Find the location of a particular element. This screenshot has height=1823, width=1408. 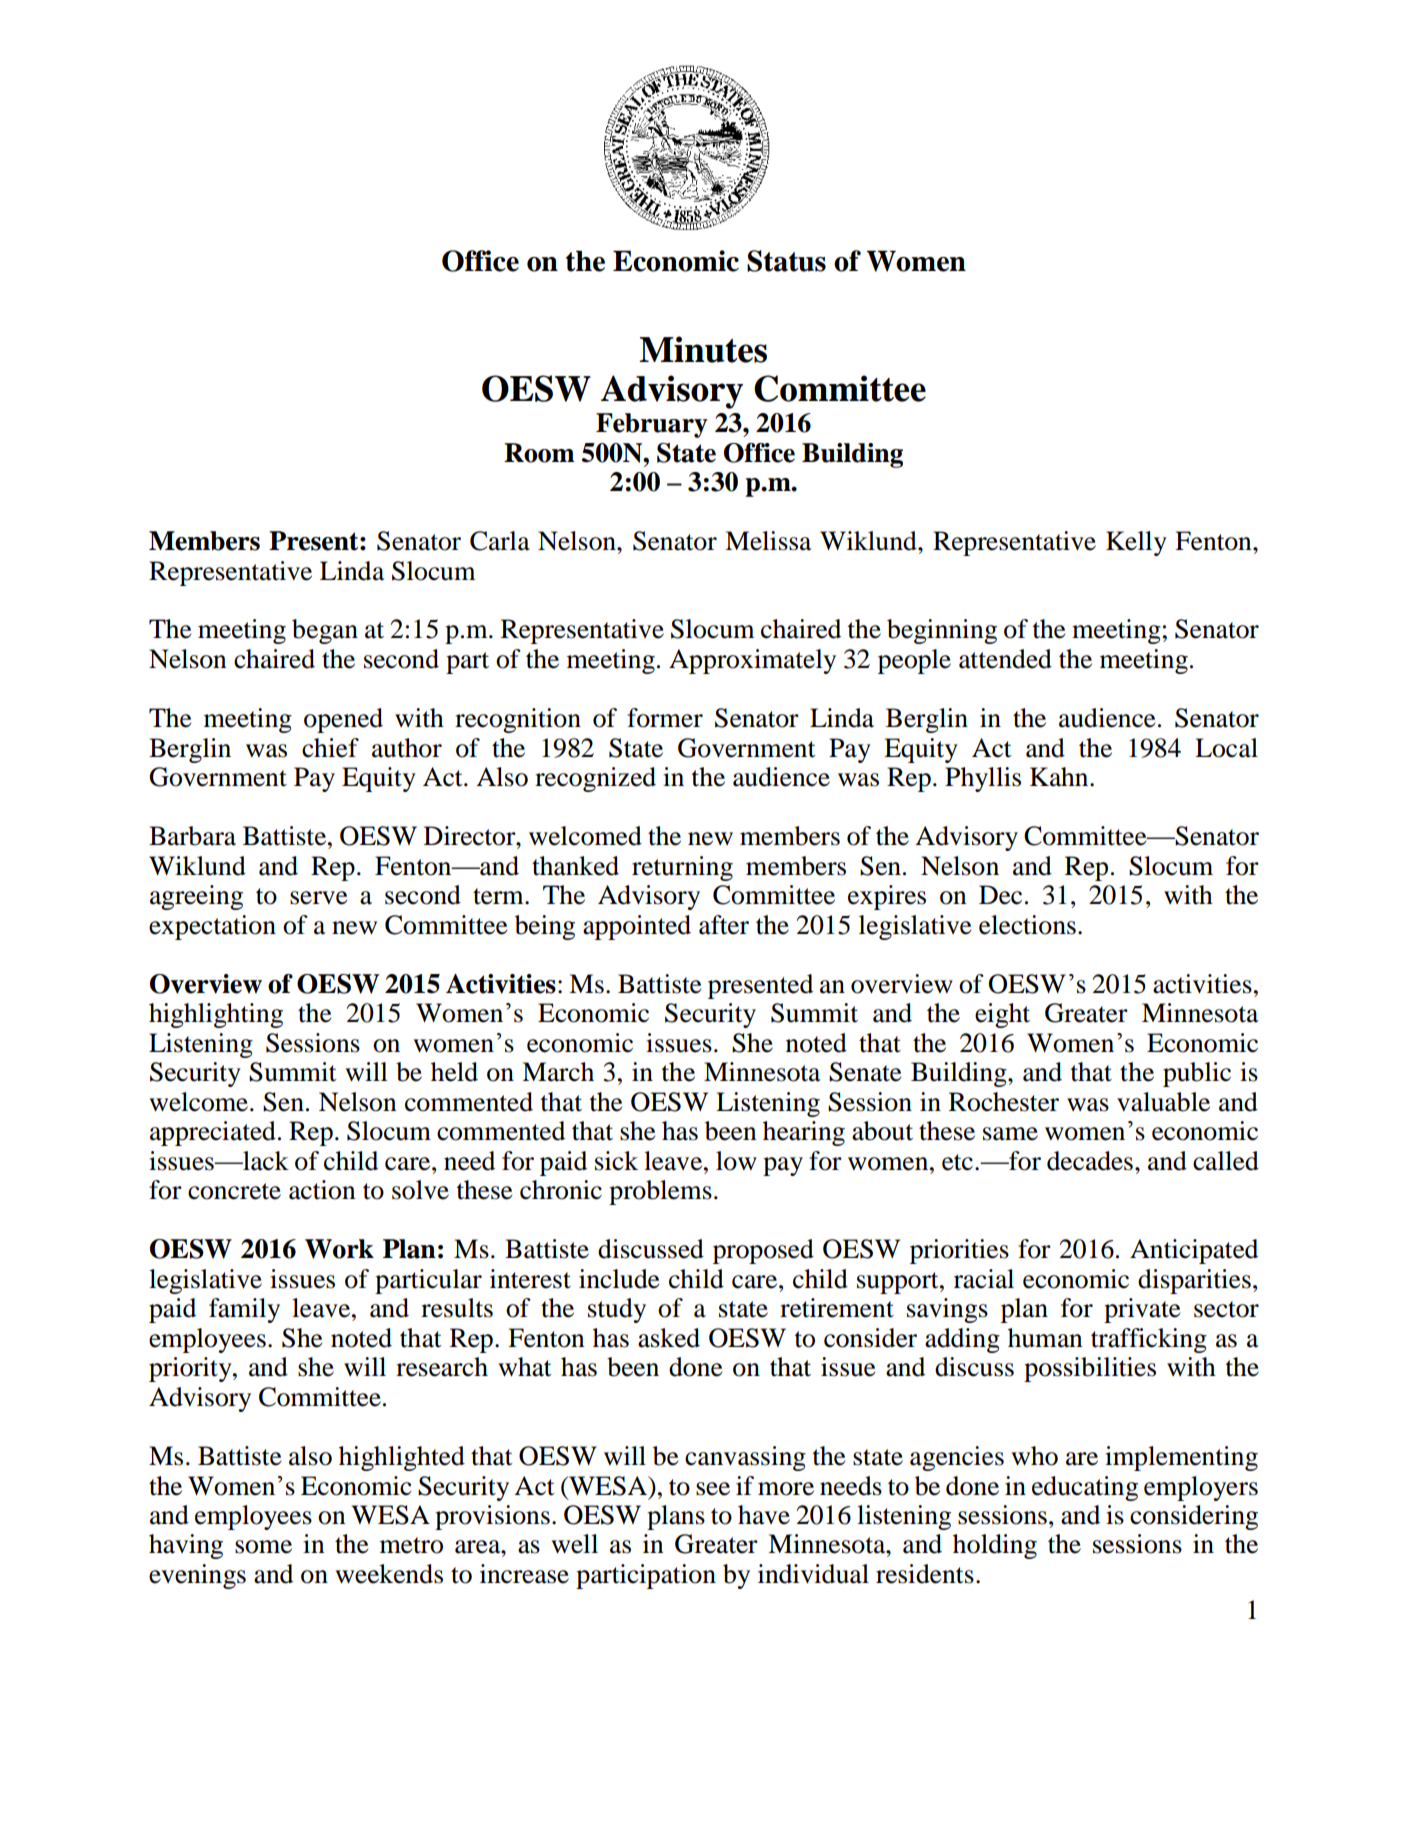

serve is located at coordinates (318, 898).
